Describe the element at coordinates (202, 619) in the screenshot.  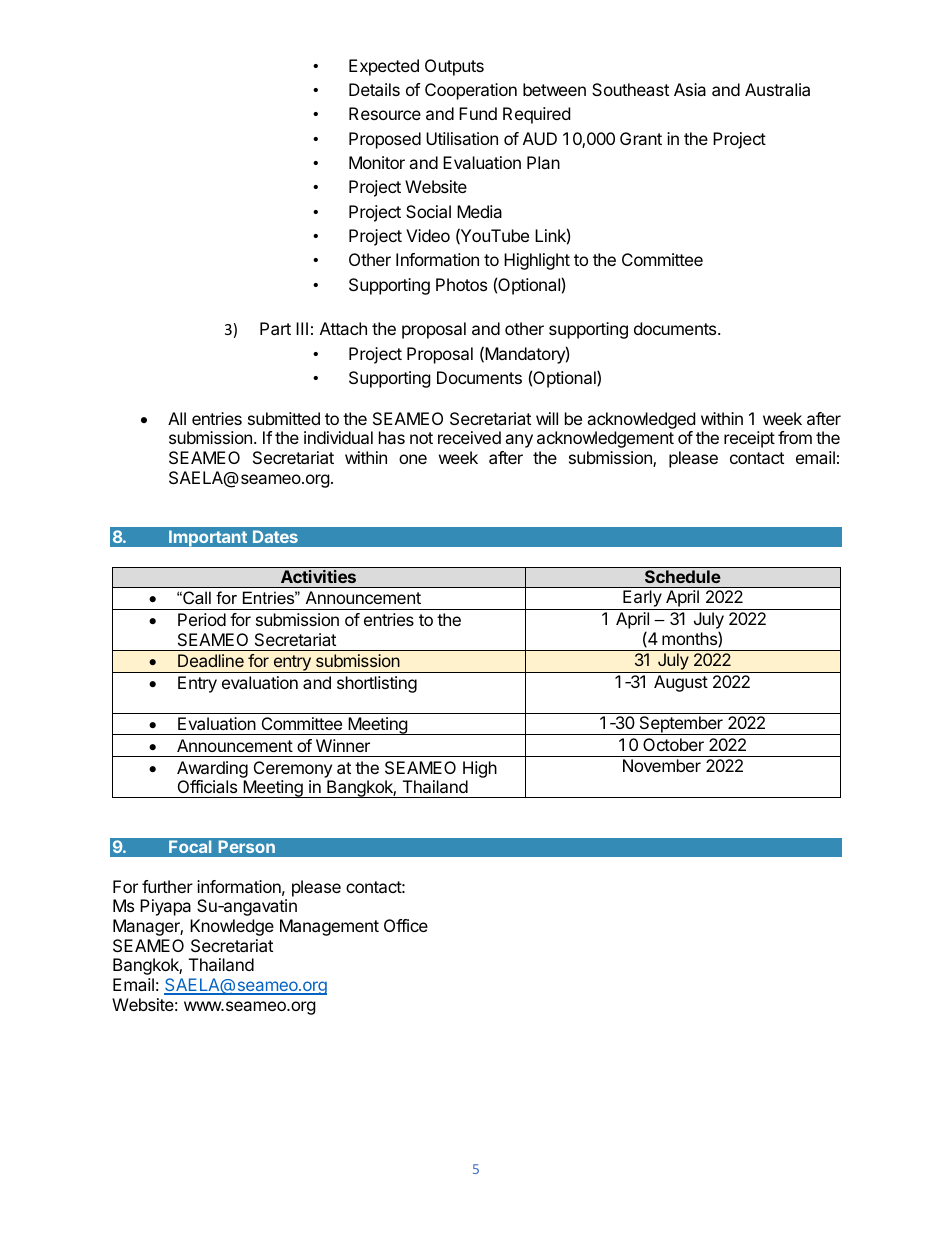
I see `Period` at that location.
